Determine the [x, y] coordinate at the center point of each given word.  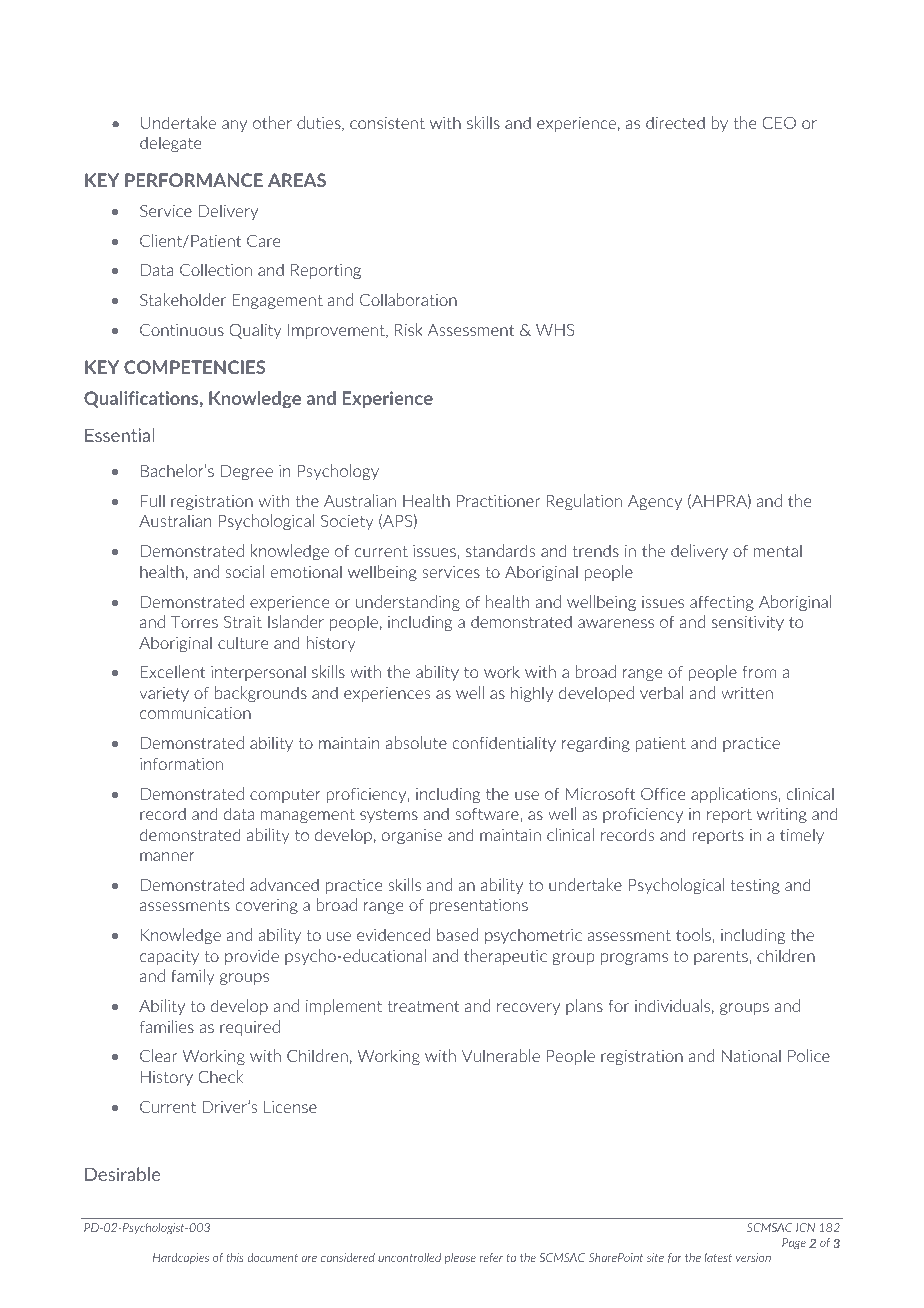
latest [718, 1257]
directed [675, 122]
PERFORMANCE [194, 180]
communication [195, 713]
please [460, 1258]
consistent [387, 123]
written [747, 693]
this [235, 1257]
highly [532, 694]
